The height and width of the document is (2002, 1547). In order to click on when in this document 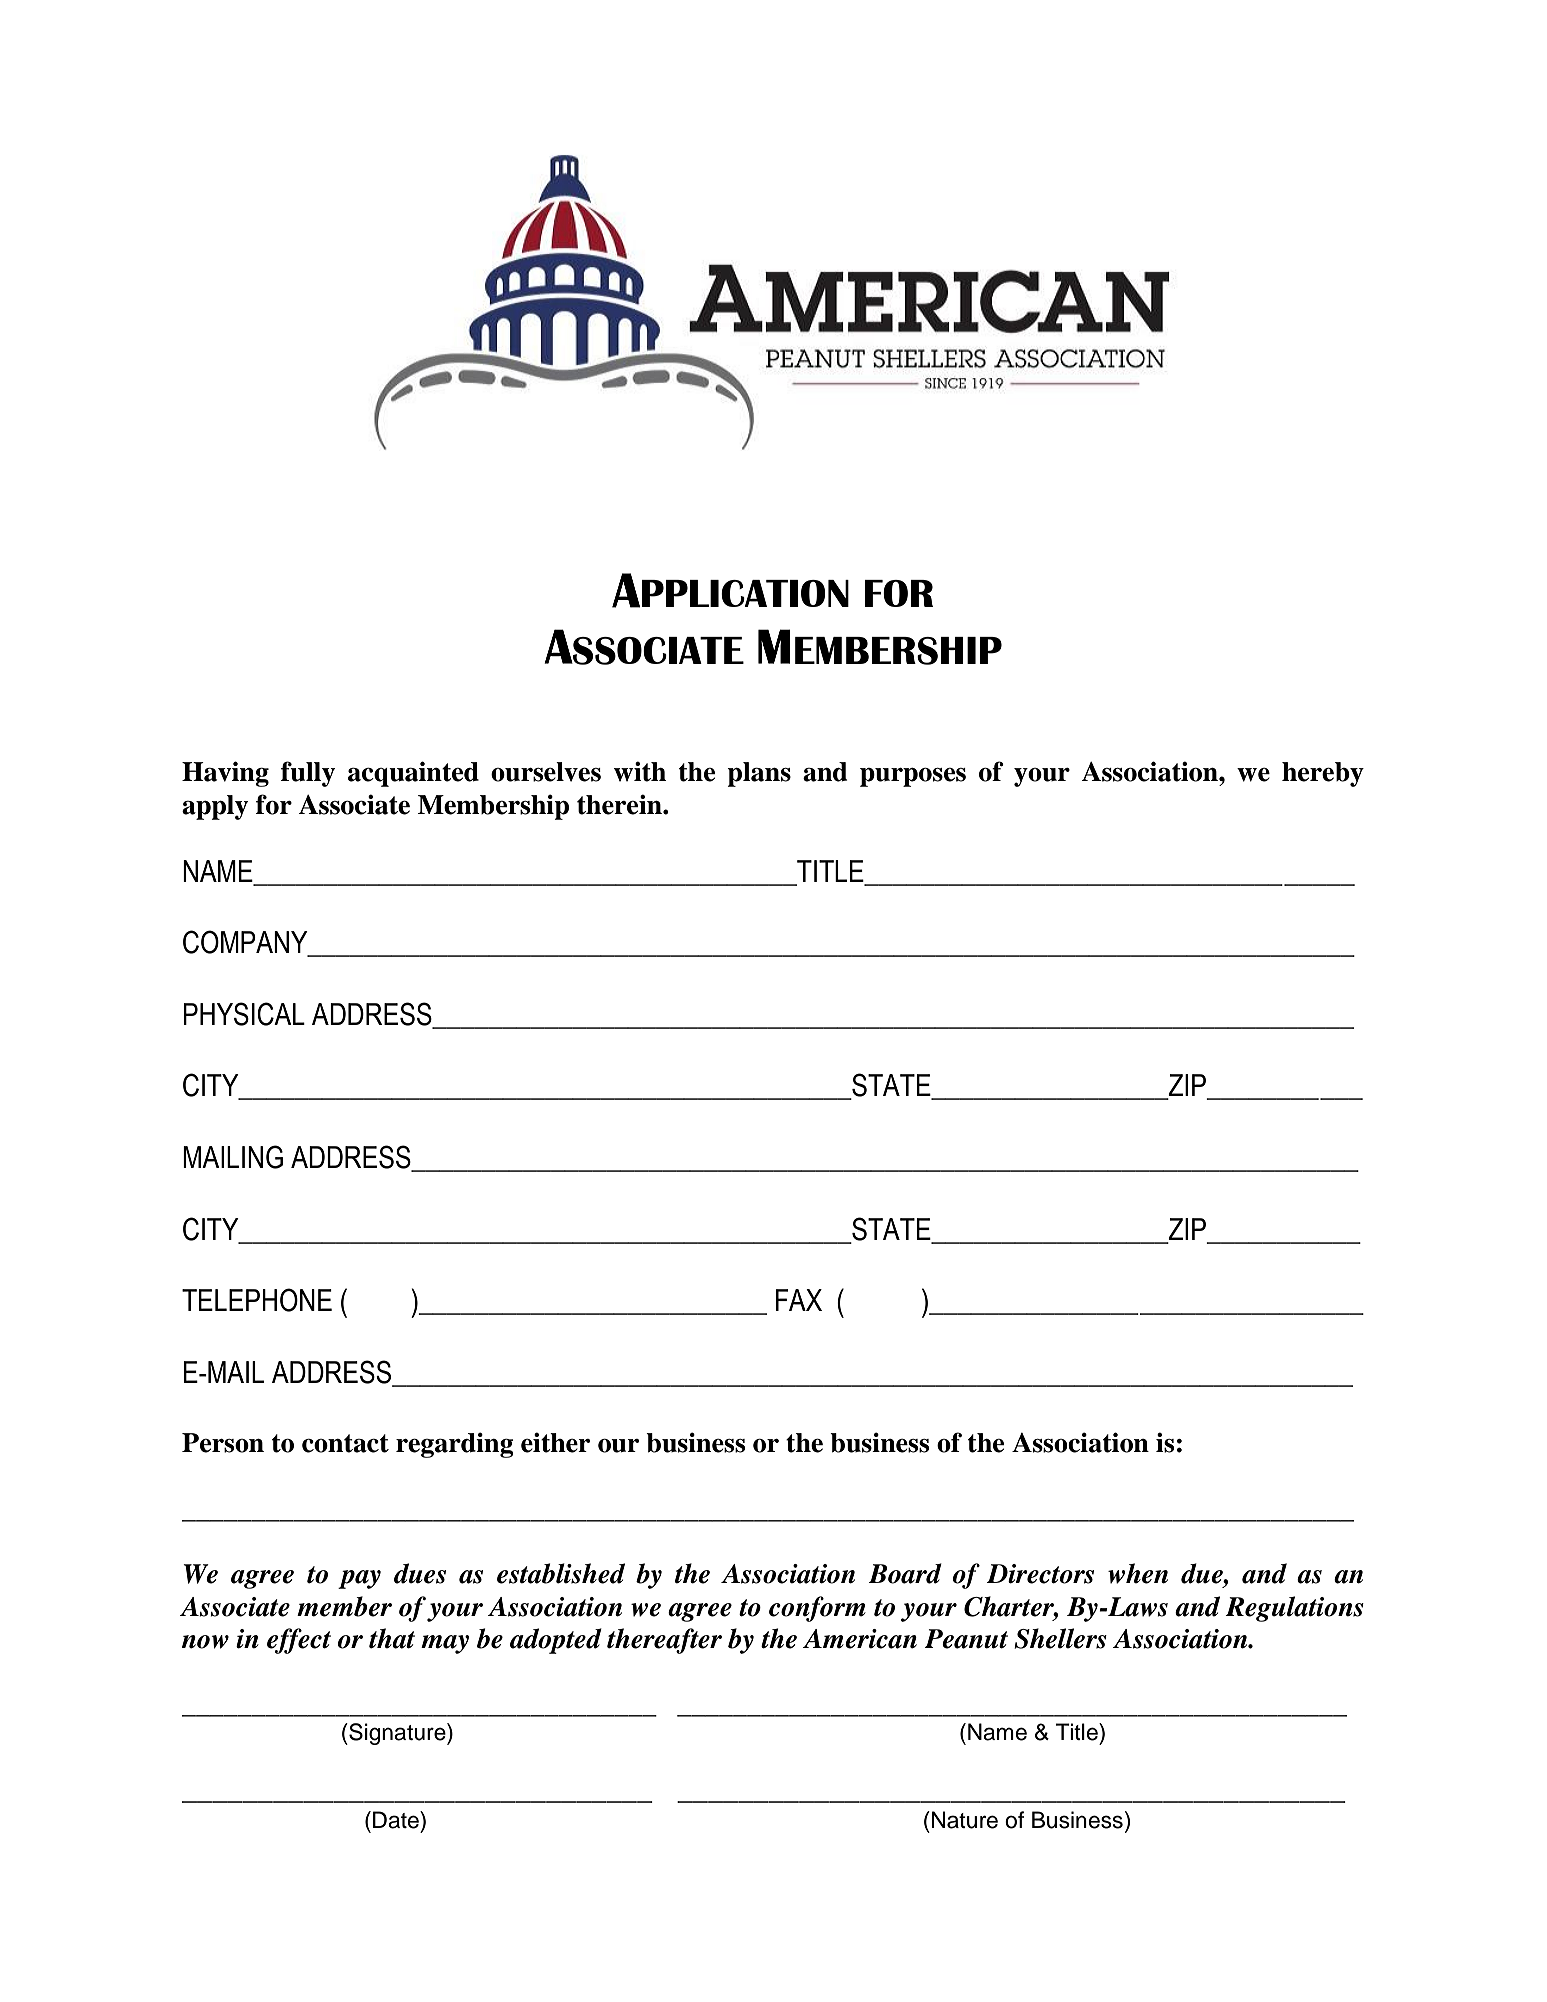, I will do `click(1138, 1573)`.
